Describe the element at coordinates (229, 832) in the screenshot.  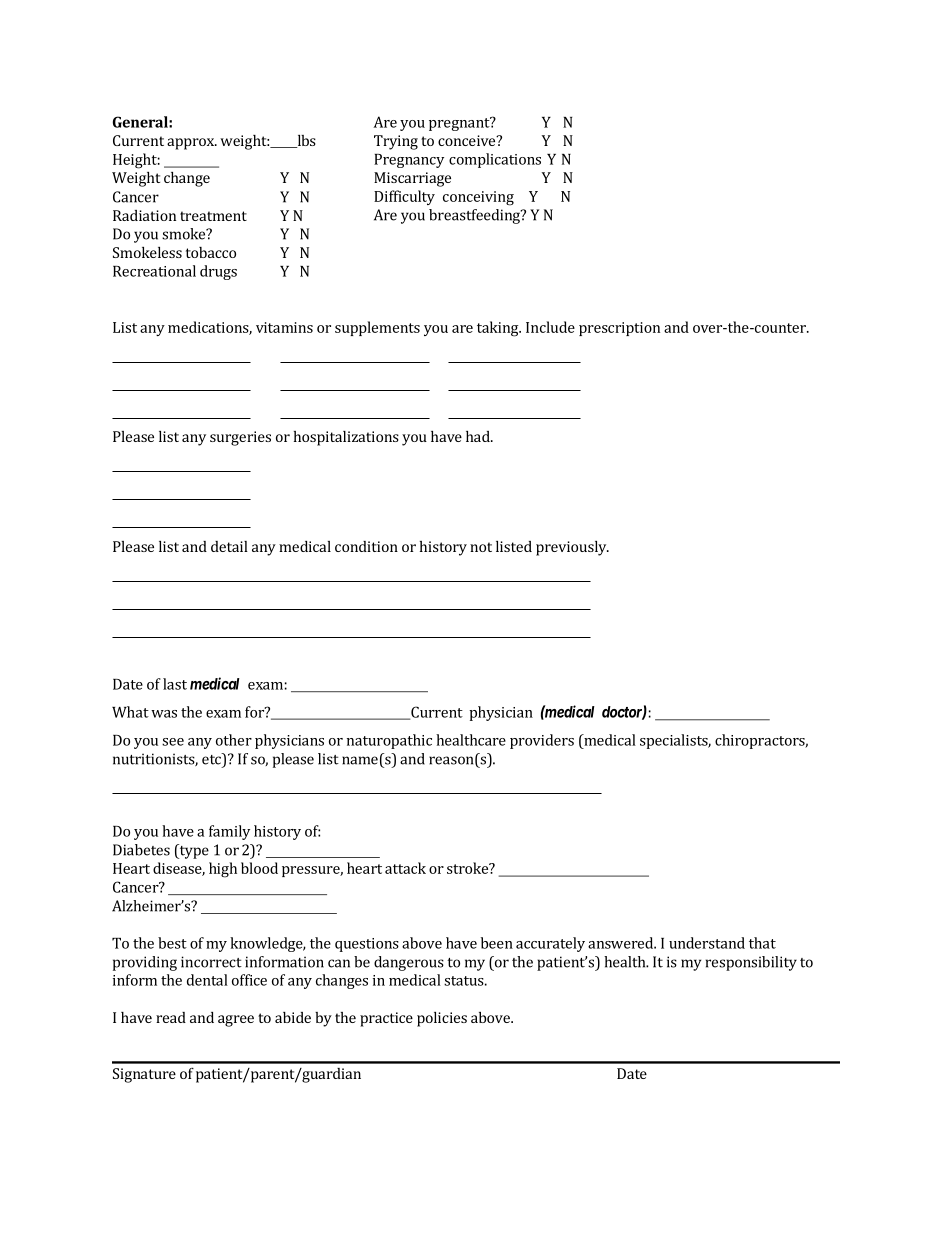
I see `family` at that location.
